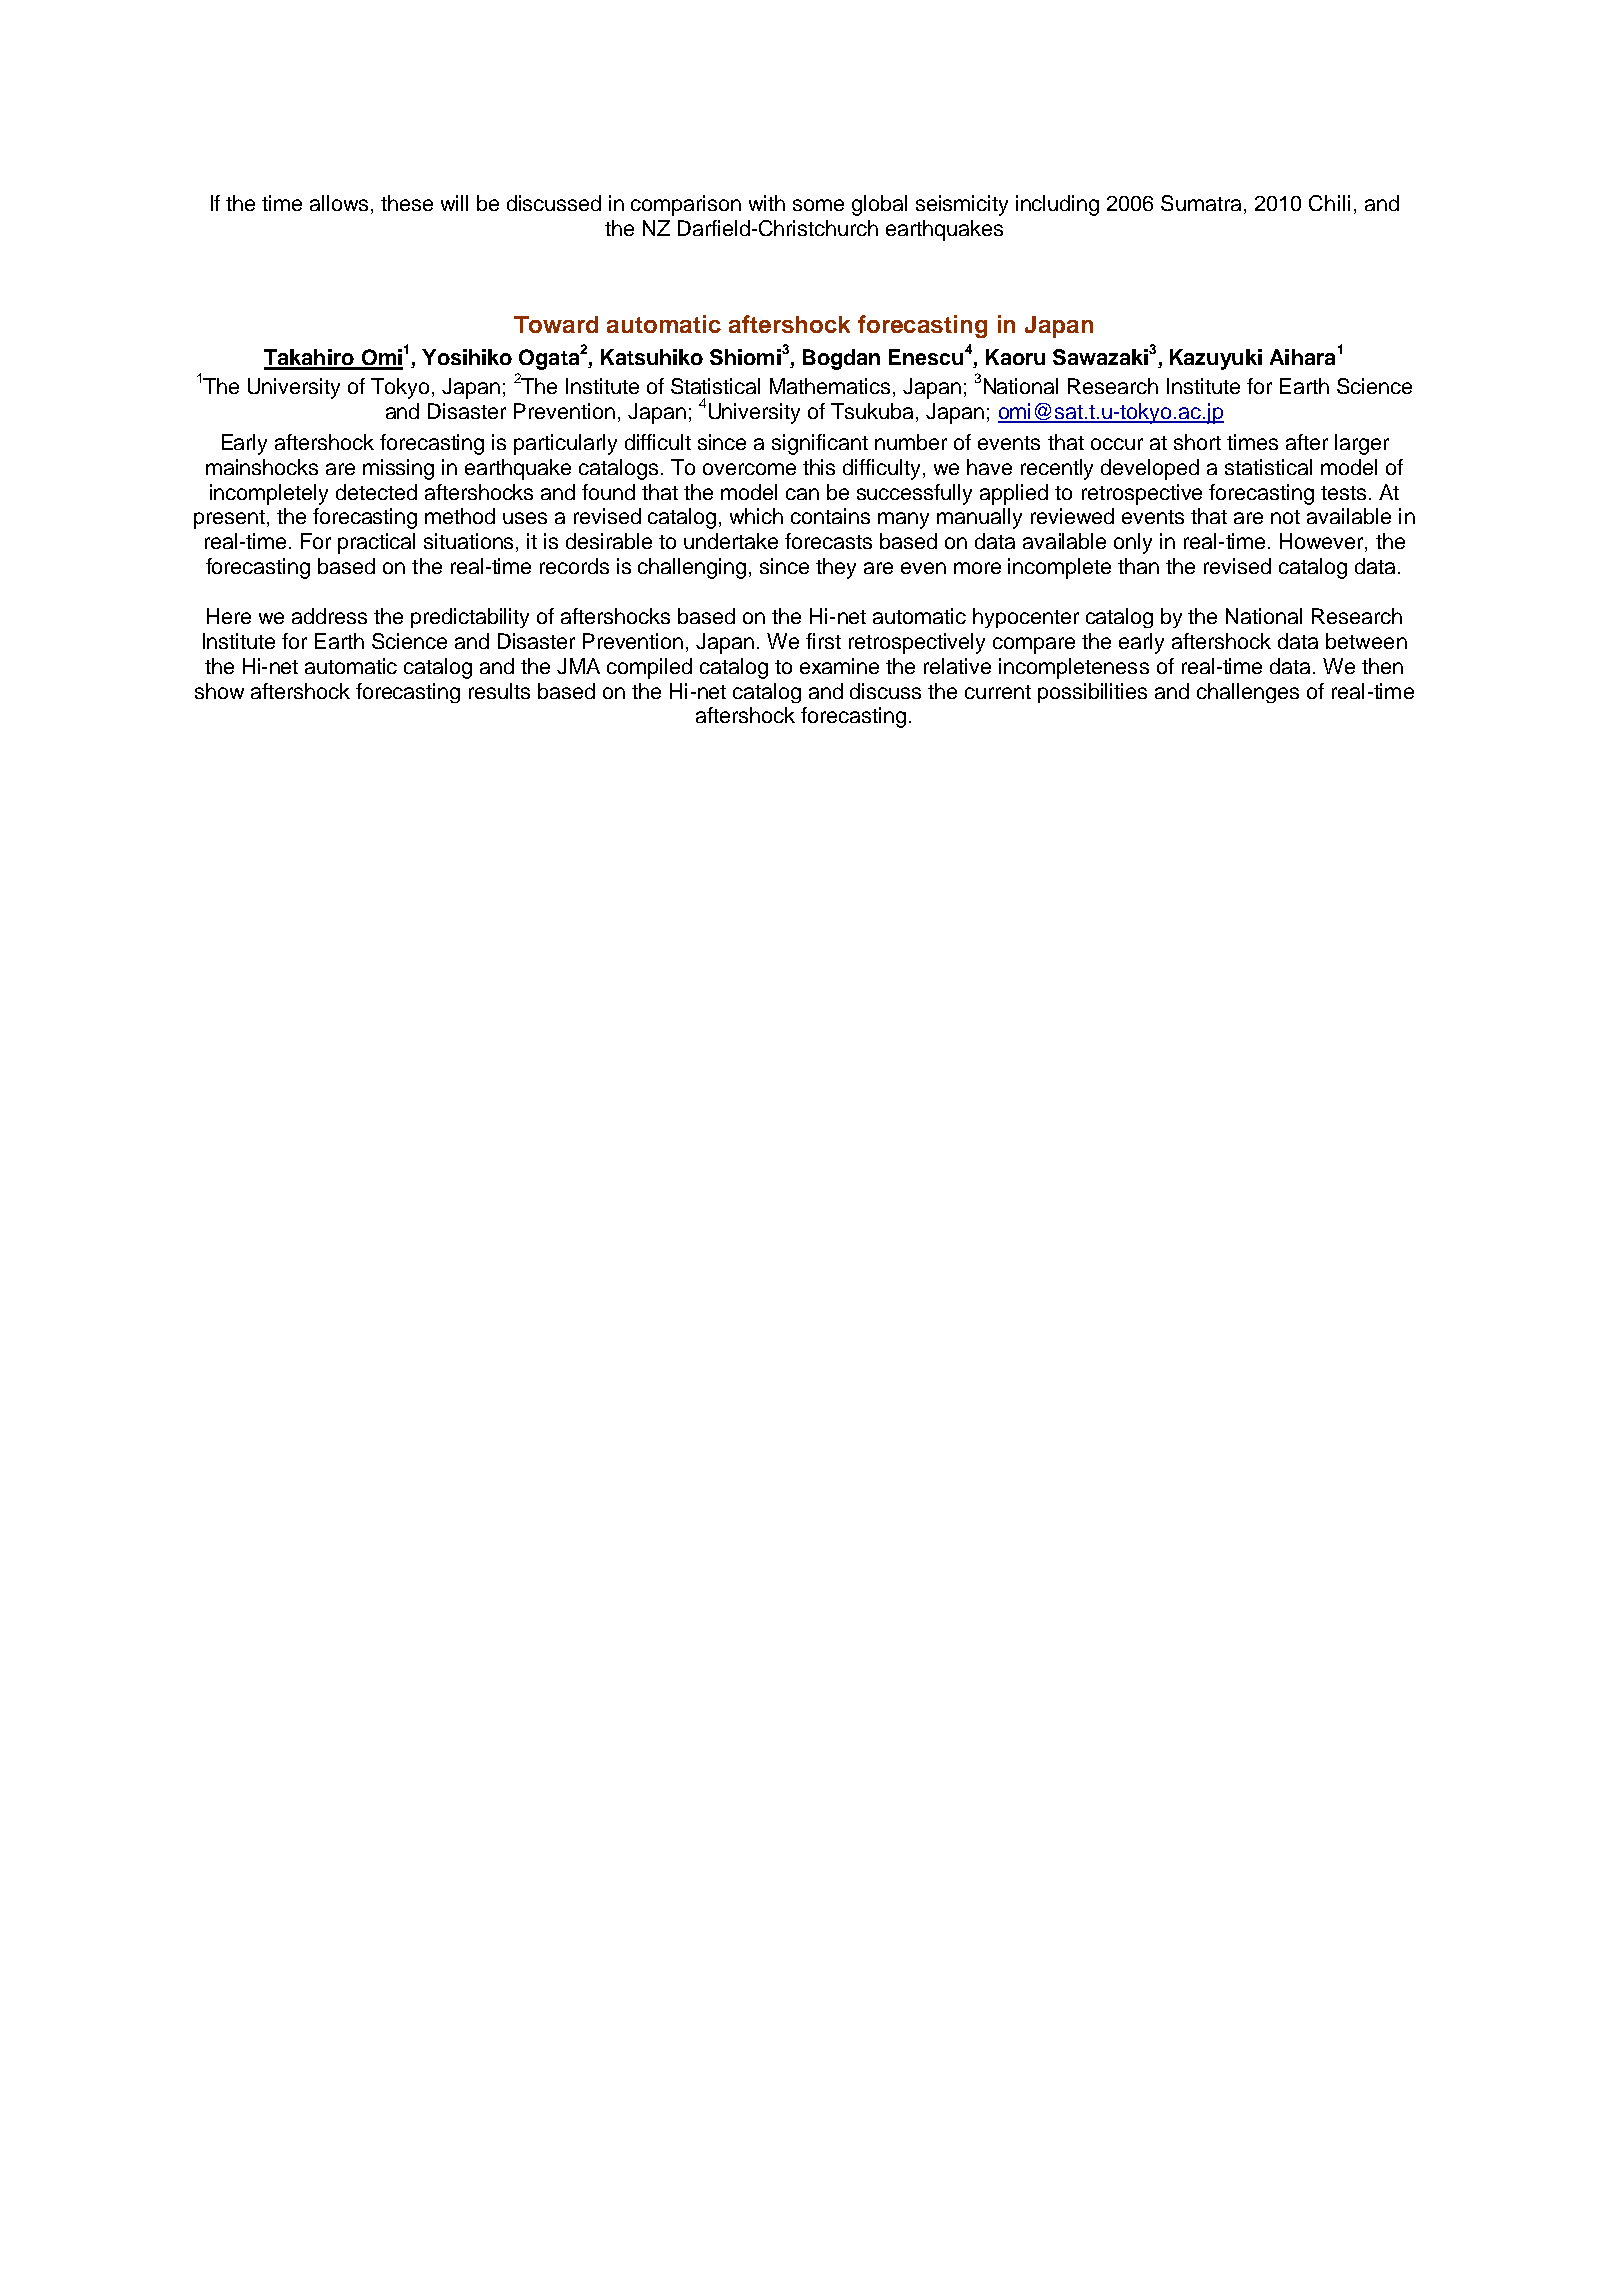 The image size is (1609, 2275). What do you see at coordinates (339, 203) in the page?
I see `allows` at bounding box center [339, 203].
